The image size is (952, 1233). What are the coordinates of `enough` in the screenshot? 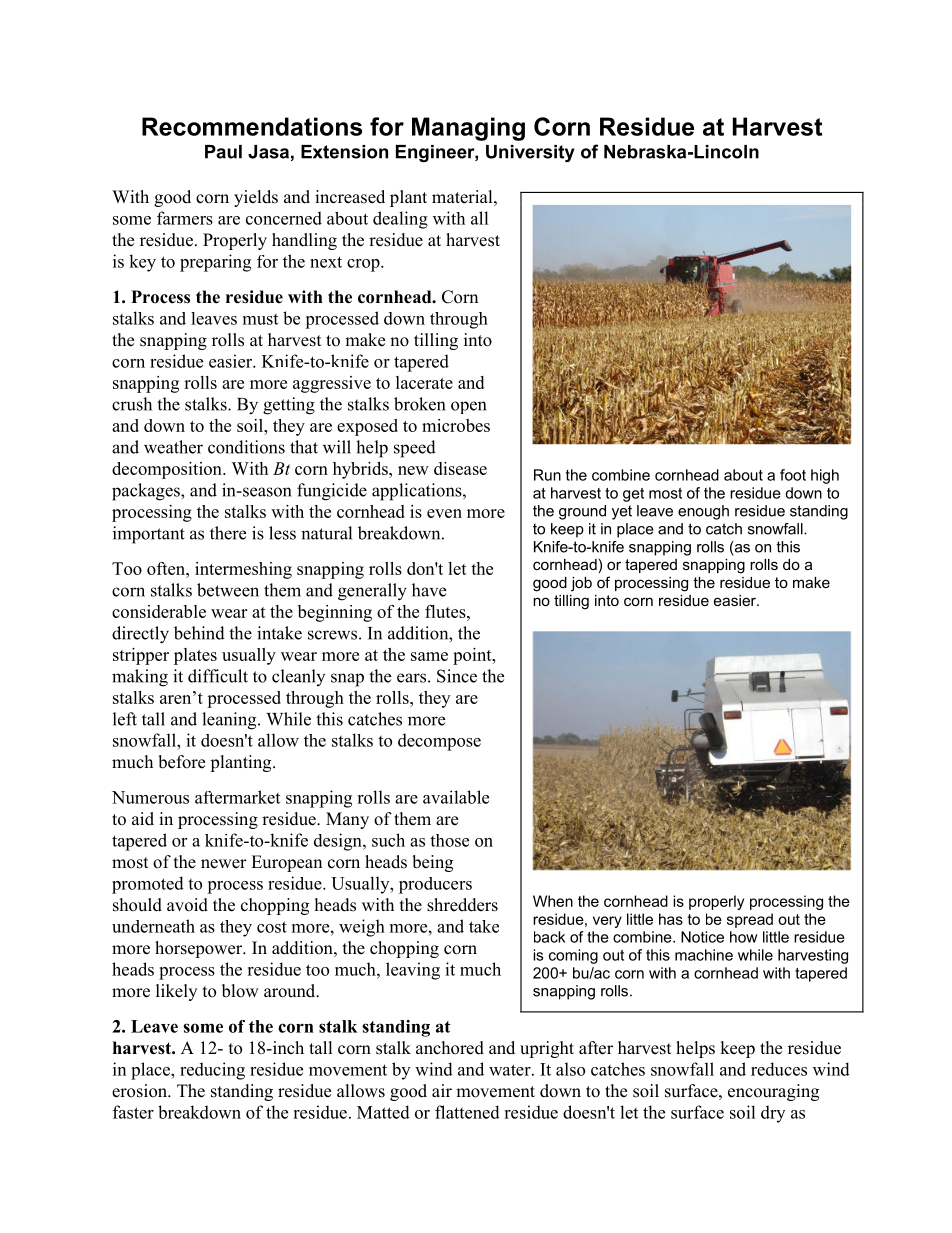 It's located at (703, 512).
